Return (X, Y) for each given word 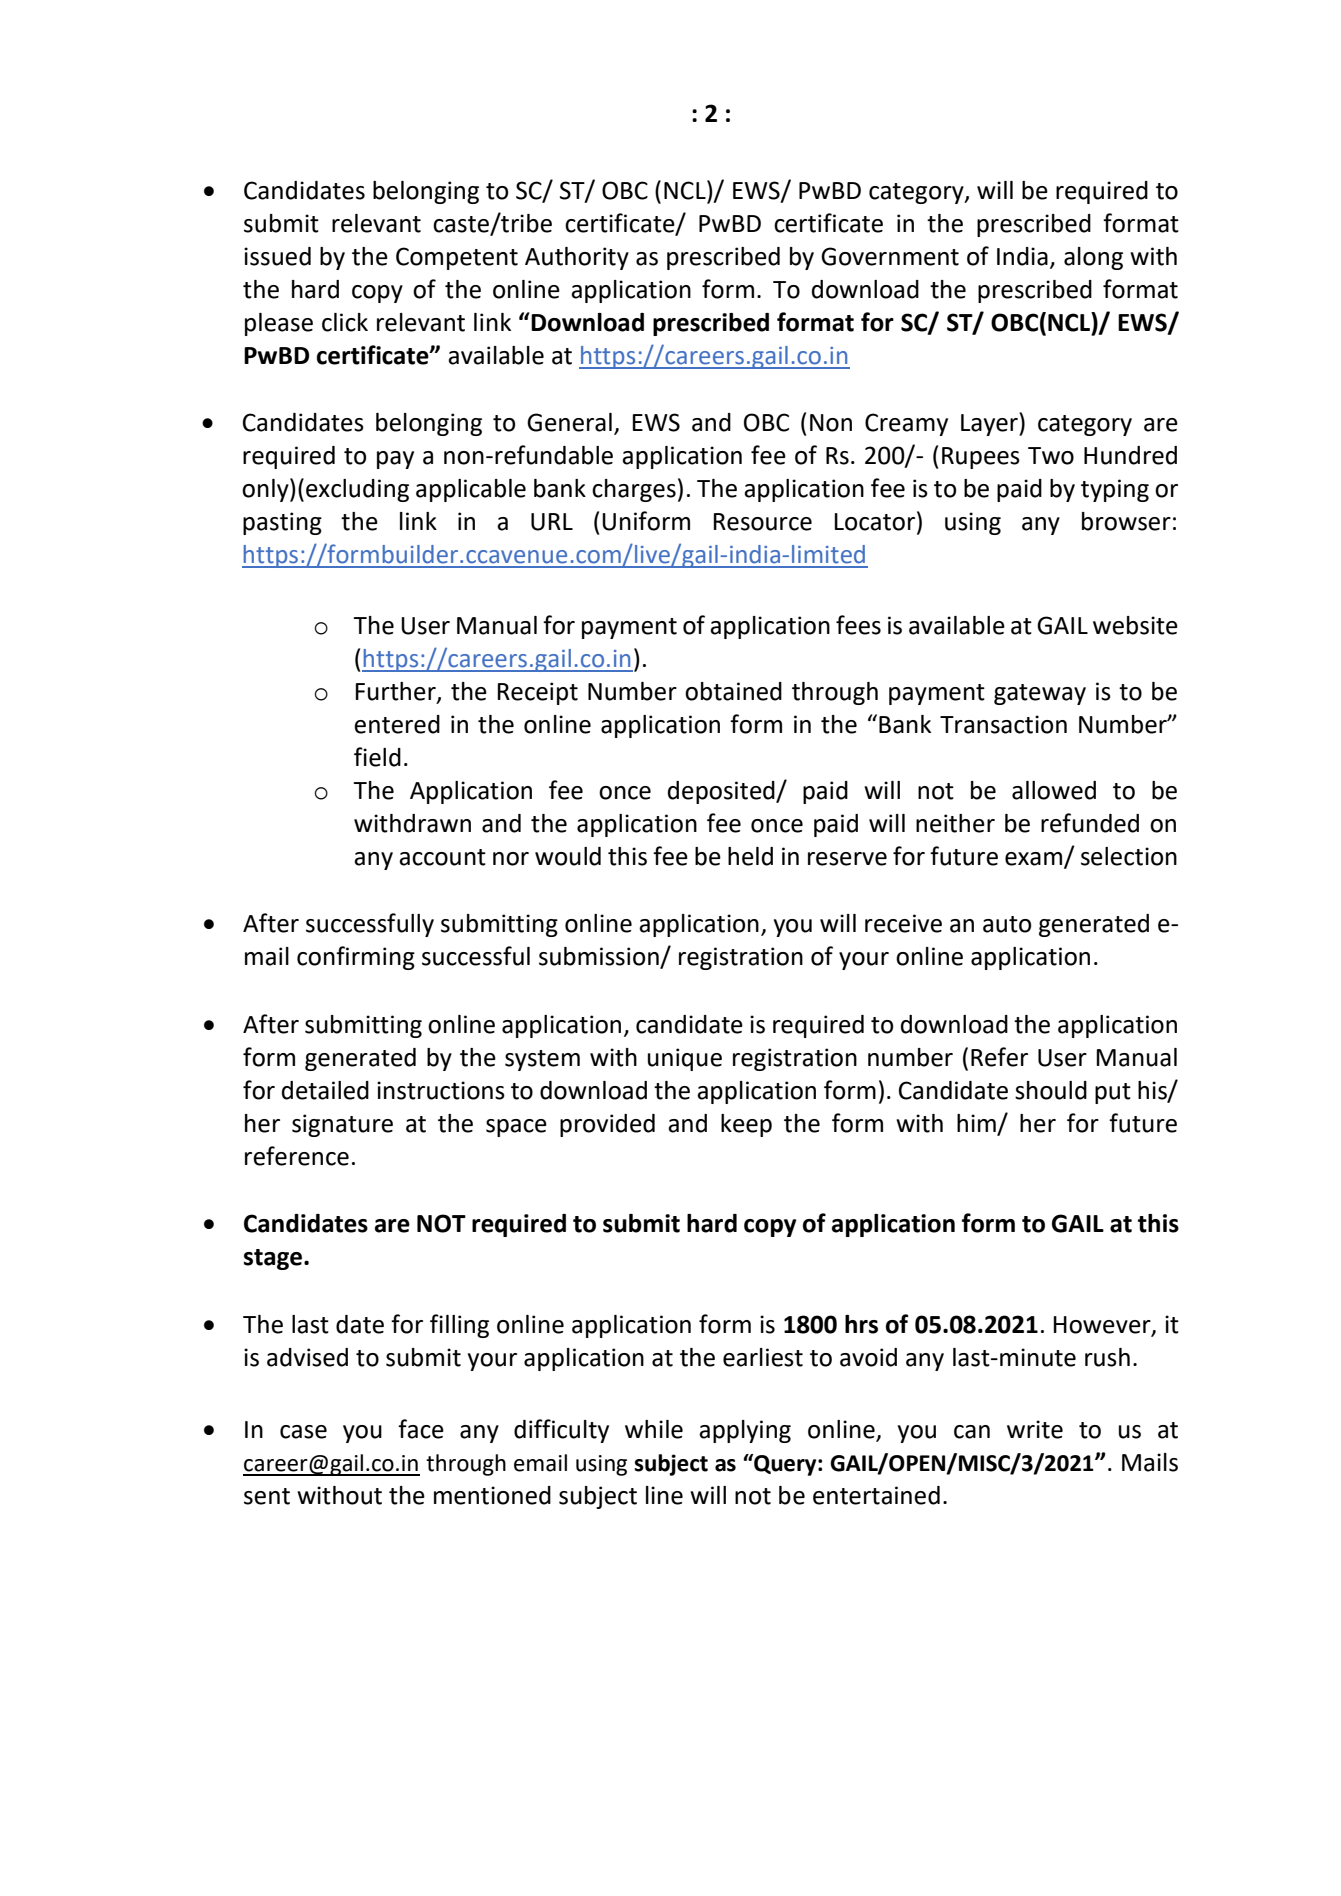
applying (745, 1431)
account (442, 857)
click (345, 322)
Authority (577, 258)
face (421, 1429)
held (750, 856)
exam (1035, 860)
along (1093, 258)
